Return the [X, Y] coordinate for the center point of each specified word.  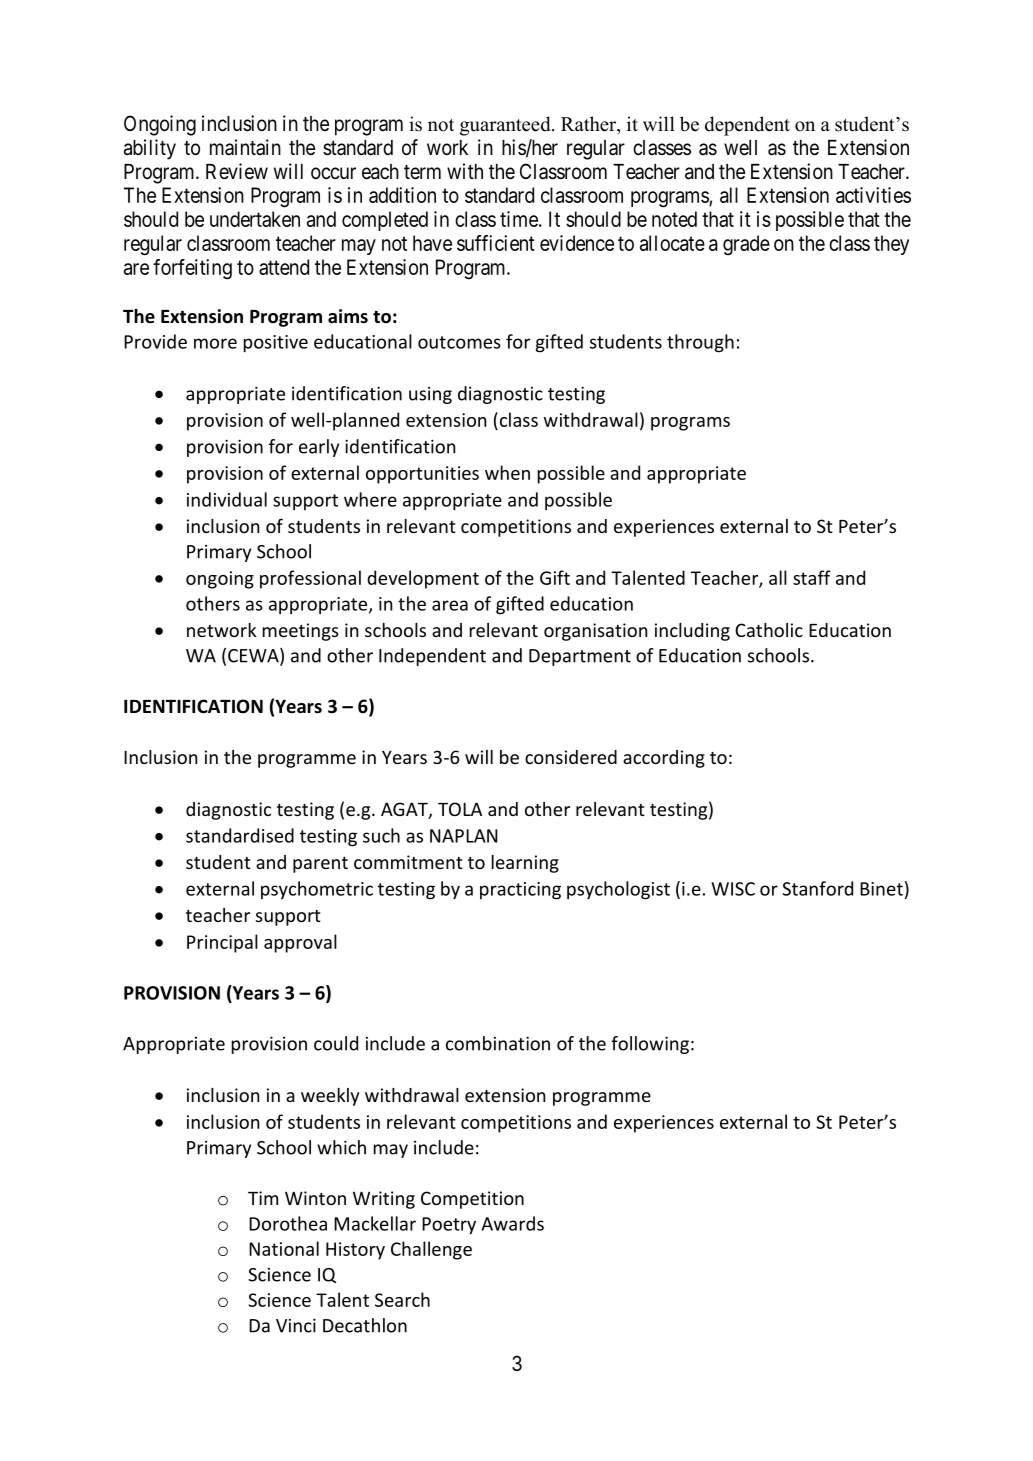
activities [873, 195]
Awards [513, 1223]
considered [571, 757]
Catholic [769, 630]
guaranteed [506, 126]
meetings [301, 632]
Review [237, 171]
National [284, 1248]
